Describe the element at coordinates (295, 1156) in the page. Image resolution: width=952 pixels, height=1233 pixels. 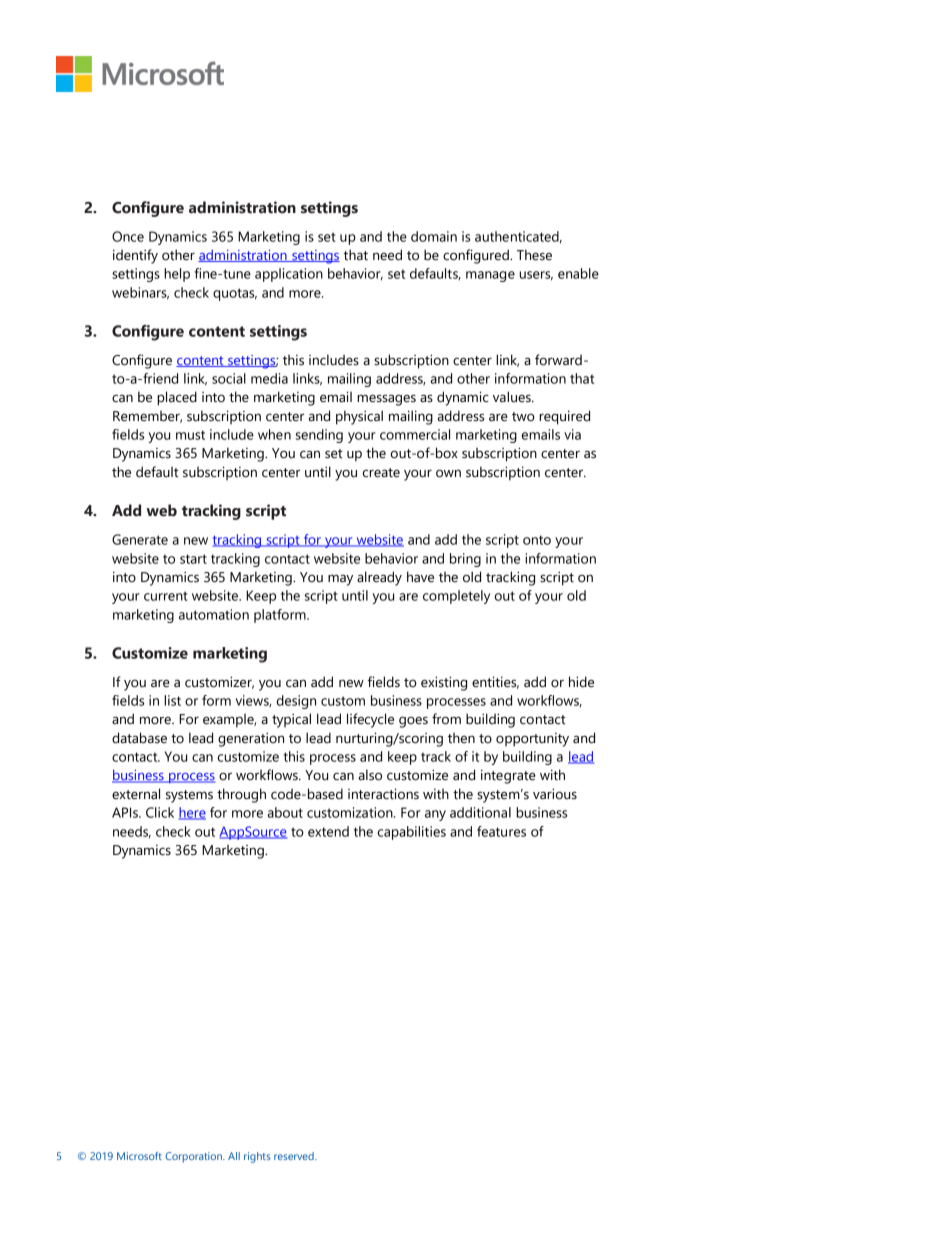
I see `reserved` at that location.
